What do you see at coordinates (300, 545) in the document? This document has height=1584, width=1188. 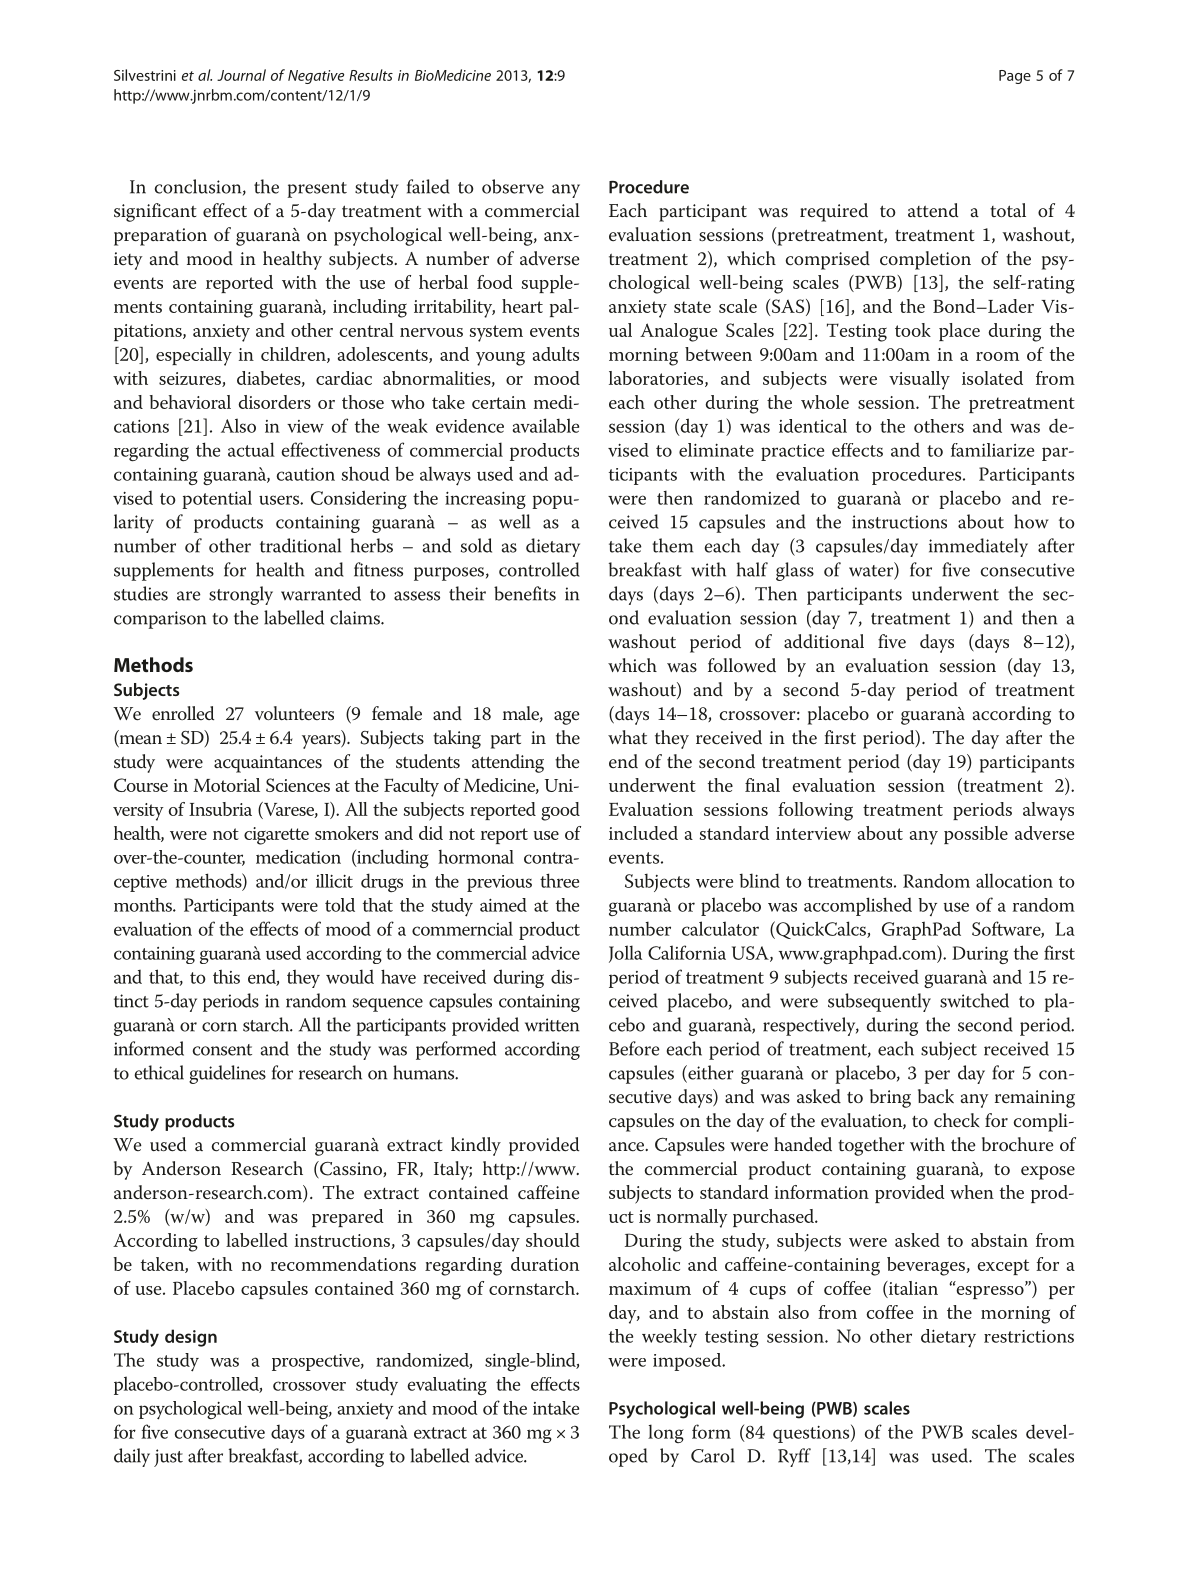 I see `traditional` at bounding box center [300, 545].
